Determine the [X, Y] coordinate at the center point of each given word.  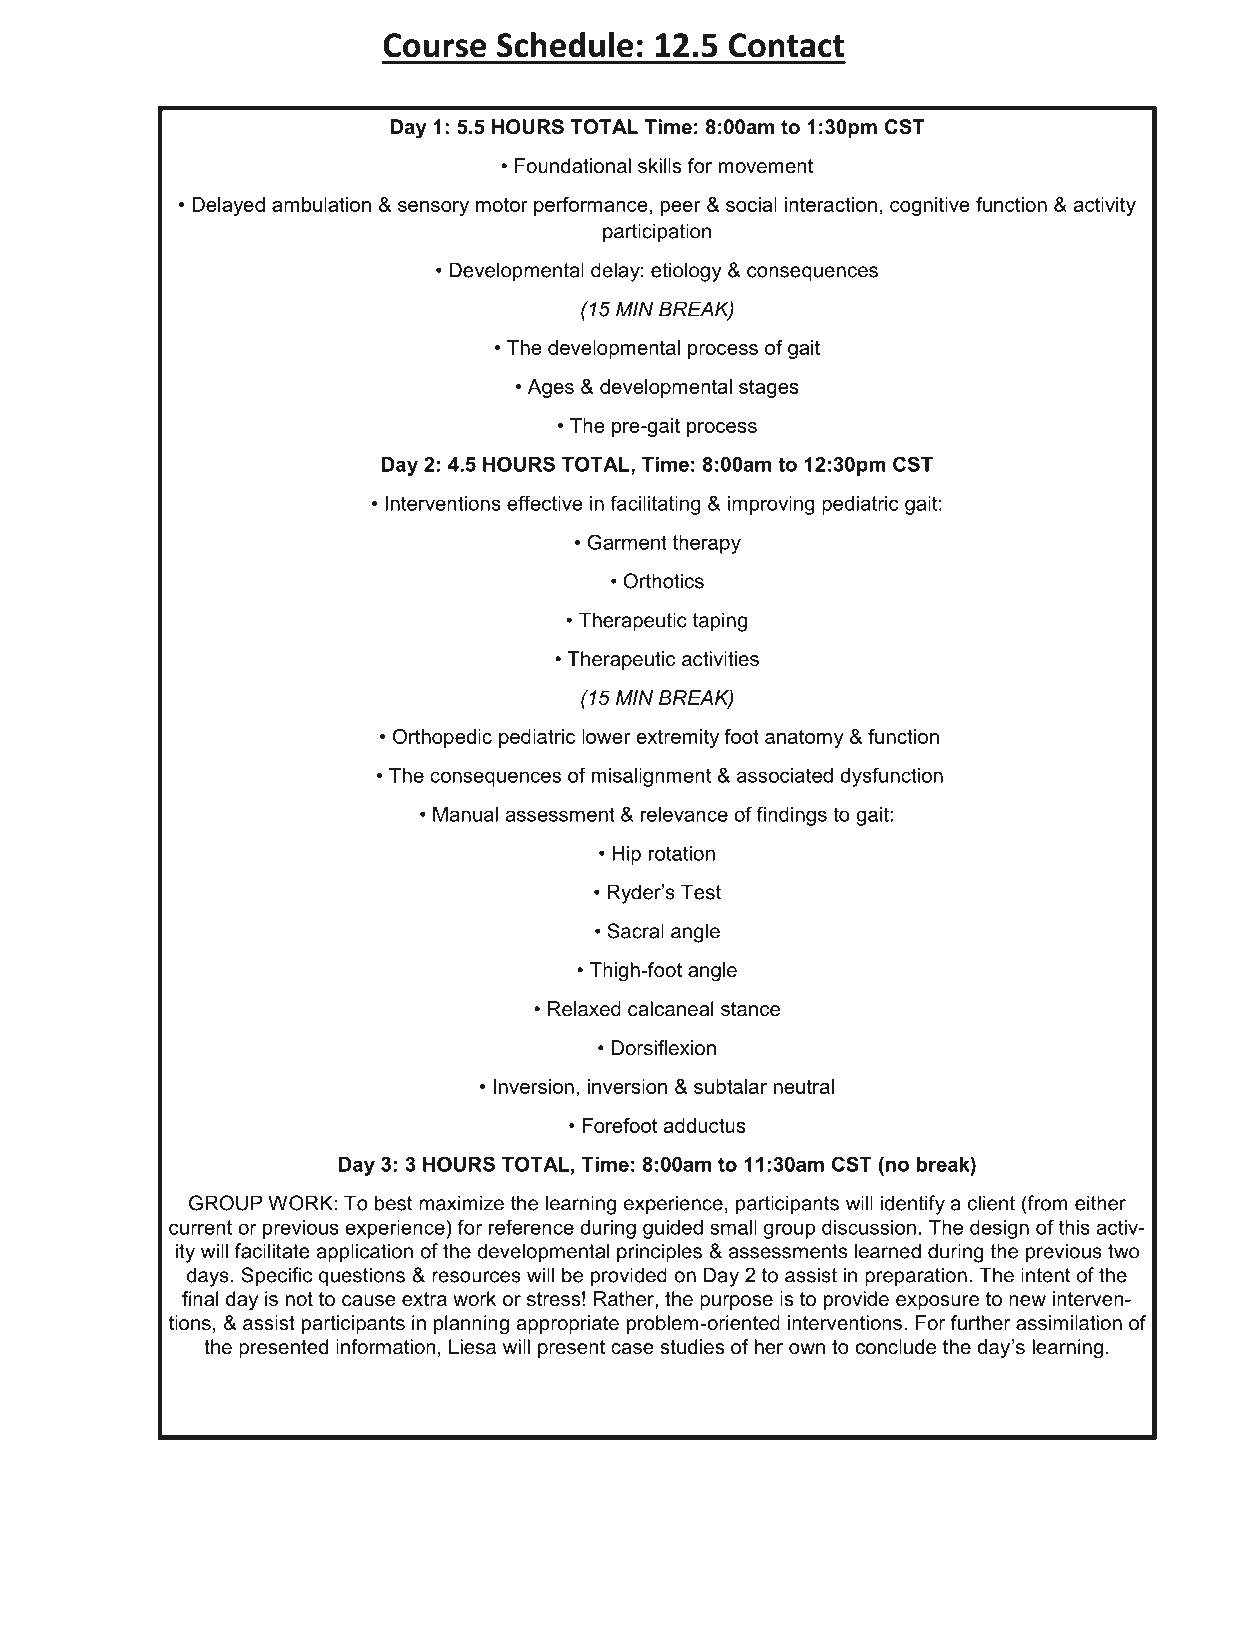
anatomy [804, 739]
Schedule [565, 45]
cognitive [930, 206]
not [299, 1299]
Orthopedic [442, 738]
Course [434, 45]
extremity [677, 738]
